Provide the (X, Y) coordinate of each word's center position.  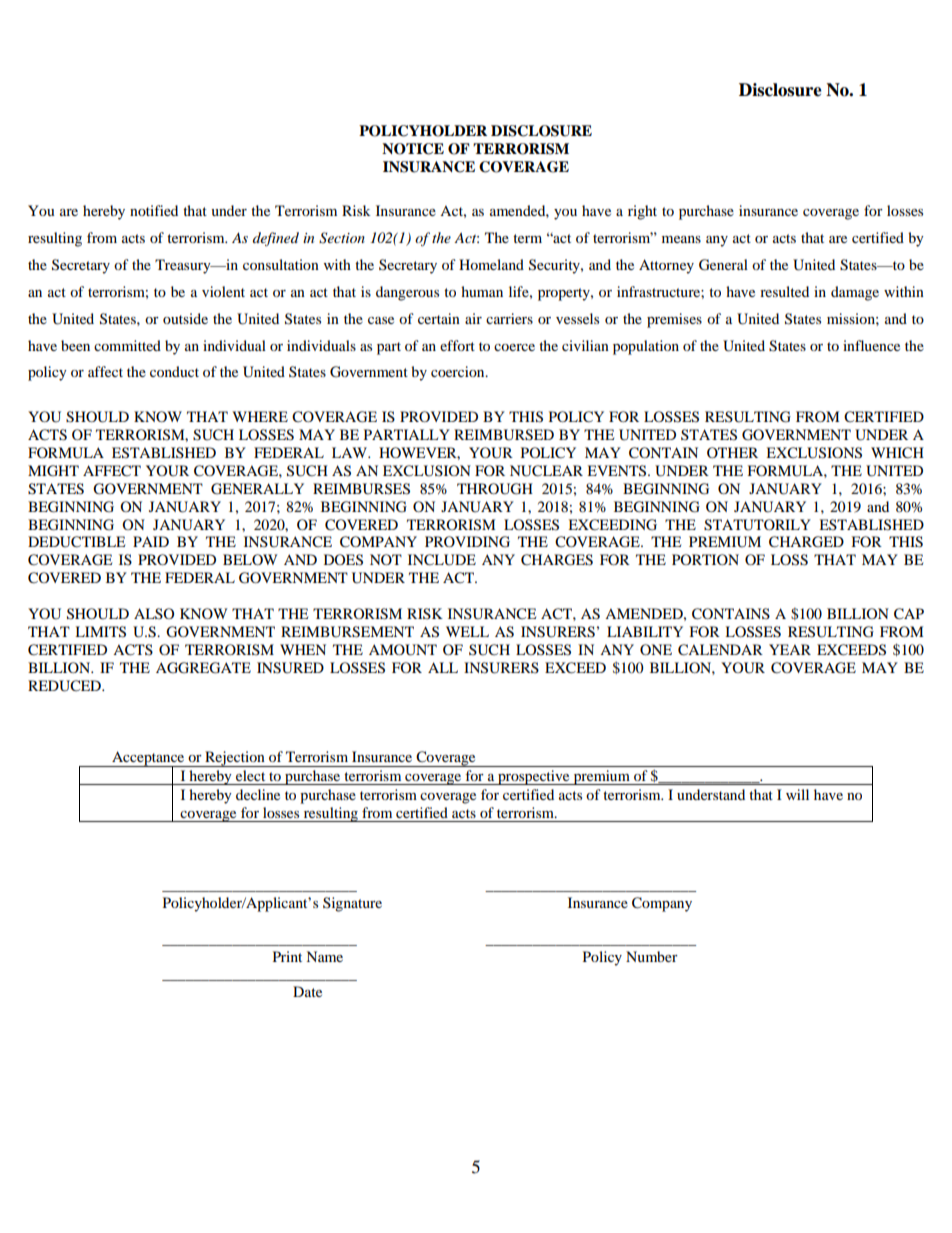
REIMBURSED (504, 435)
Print (287, 956)
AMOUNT (403, 650)
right (642, 212)
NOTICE (413, 149)
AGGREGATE (203, 668)
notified (154, 210)
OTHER (732, 452)
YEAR (790, 649)
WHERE (260, 416)
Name (324, 956)
